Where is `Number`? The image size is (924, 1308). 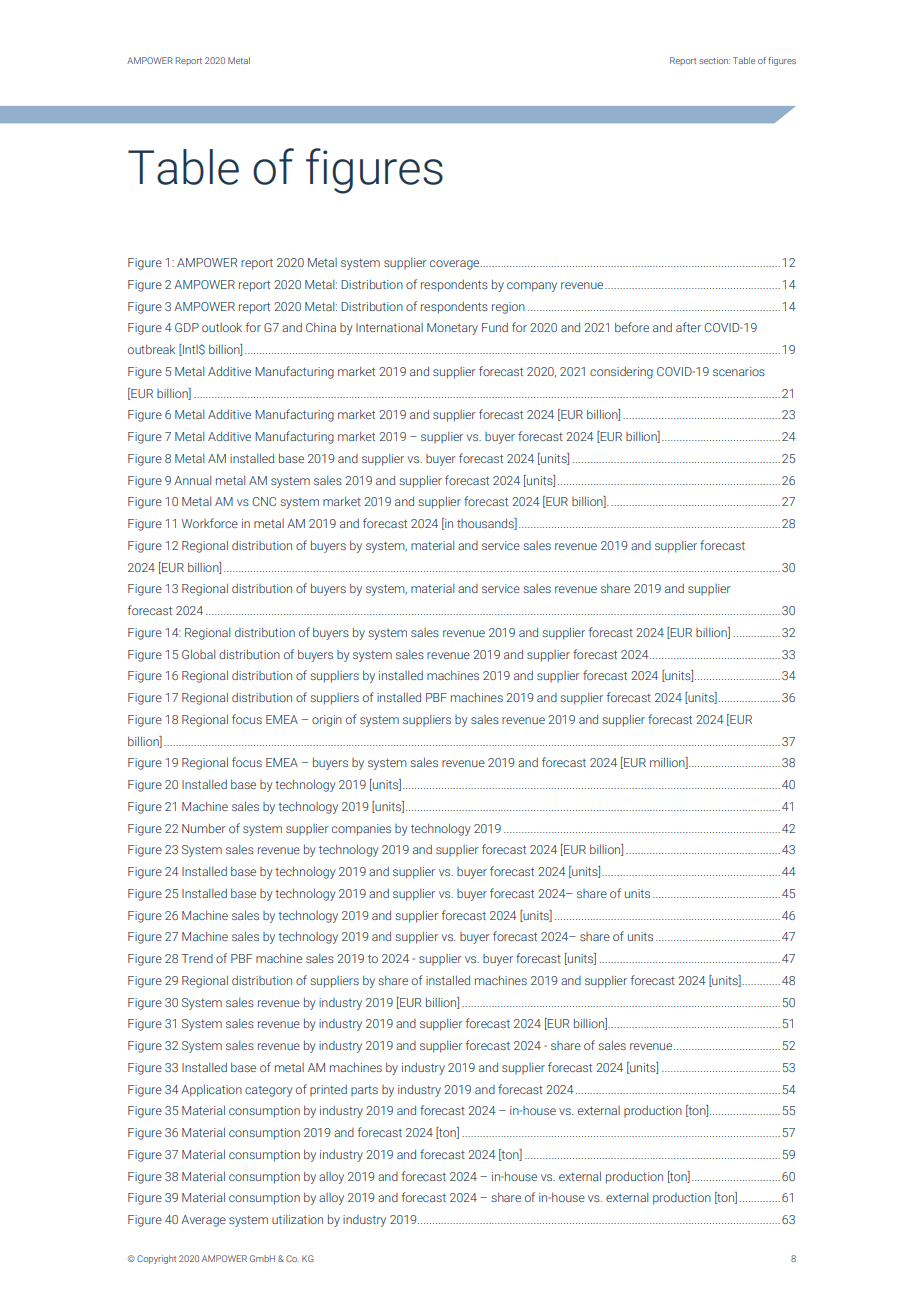
Number is located at coordinates (204, 828).
